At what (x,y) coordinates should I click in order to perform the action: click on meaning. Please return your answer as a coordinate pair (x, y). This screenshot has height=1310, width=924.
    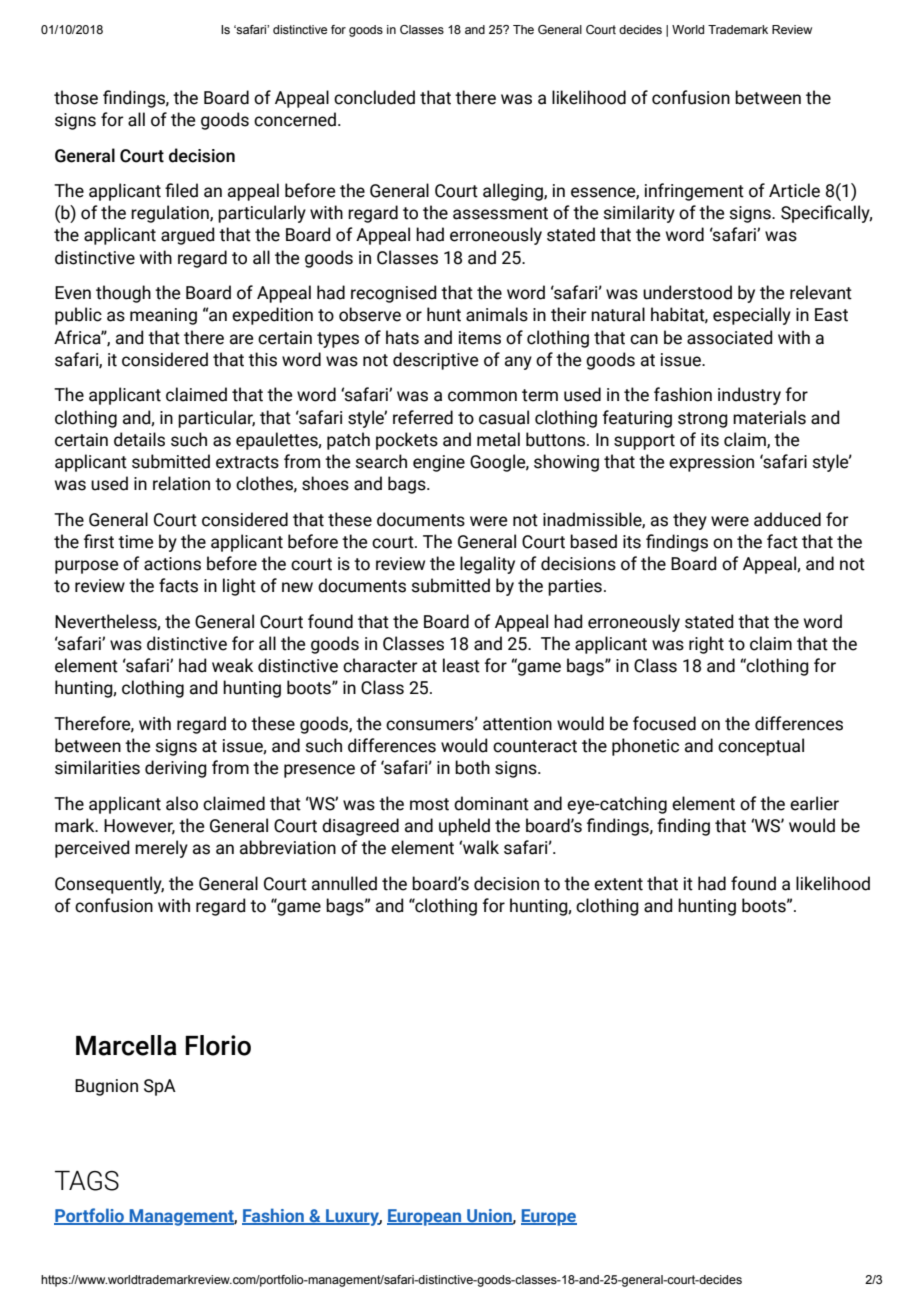
    Looking at the image, I should click on (163, 316).
